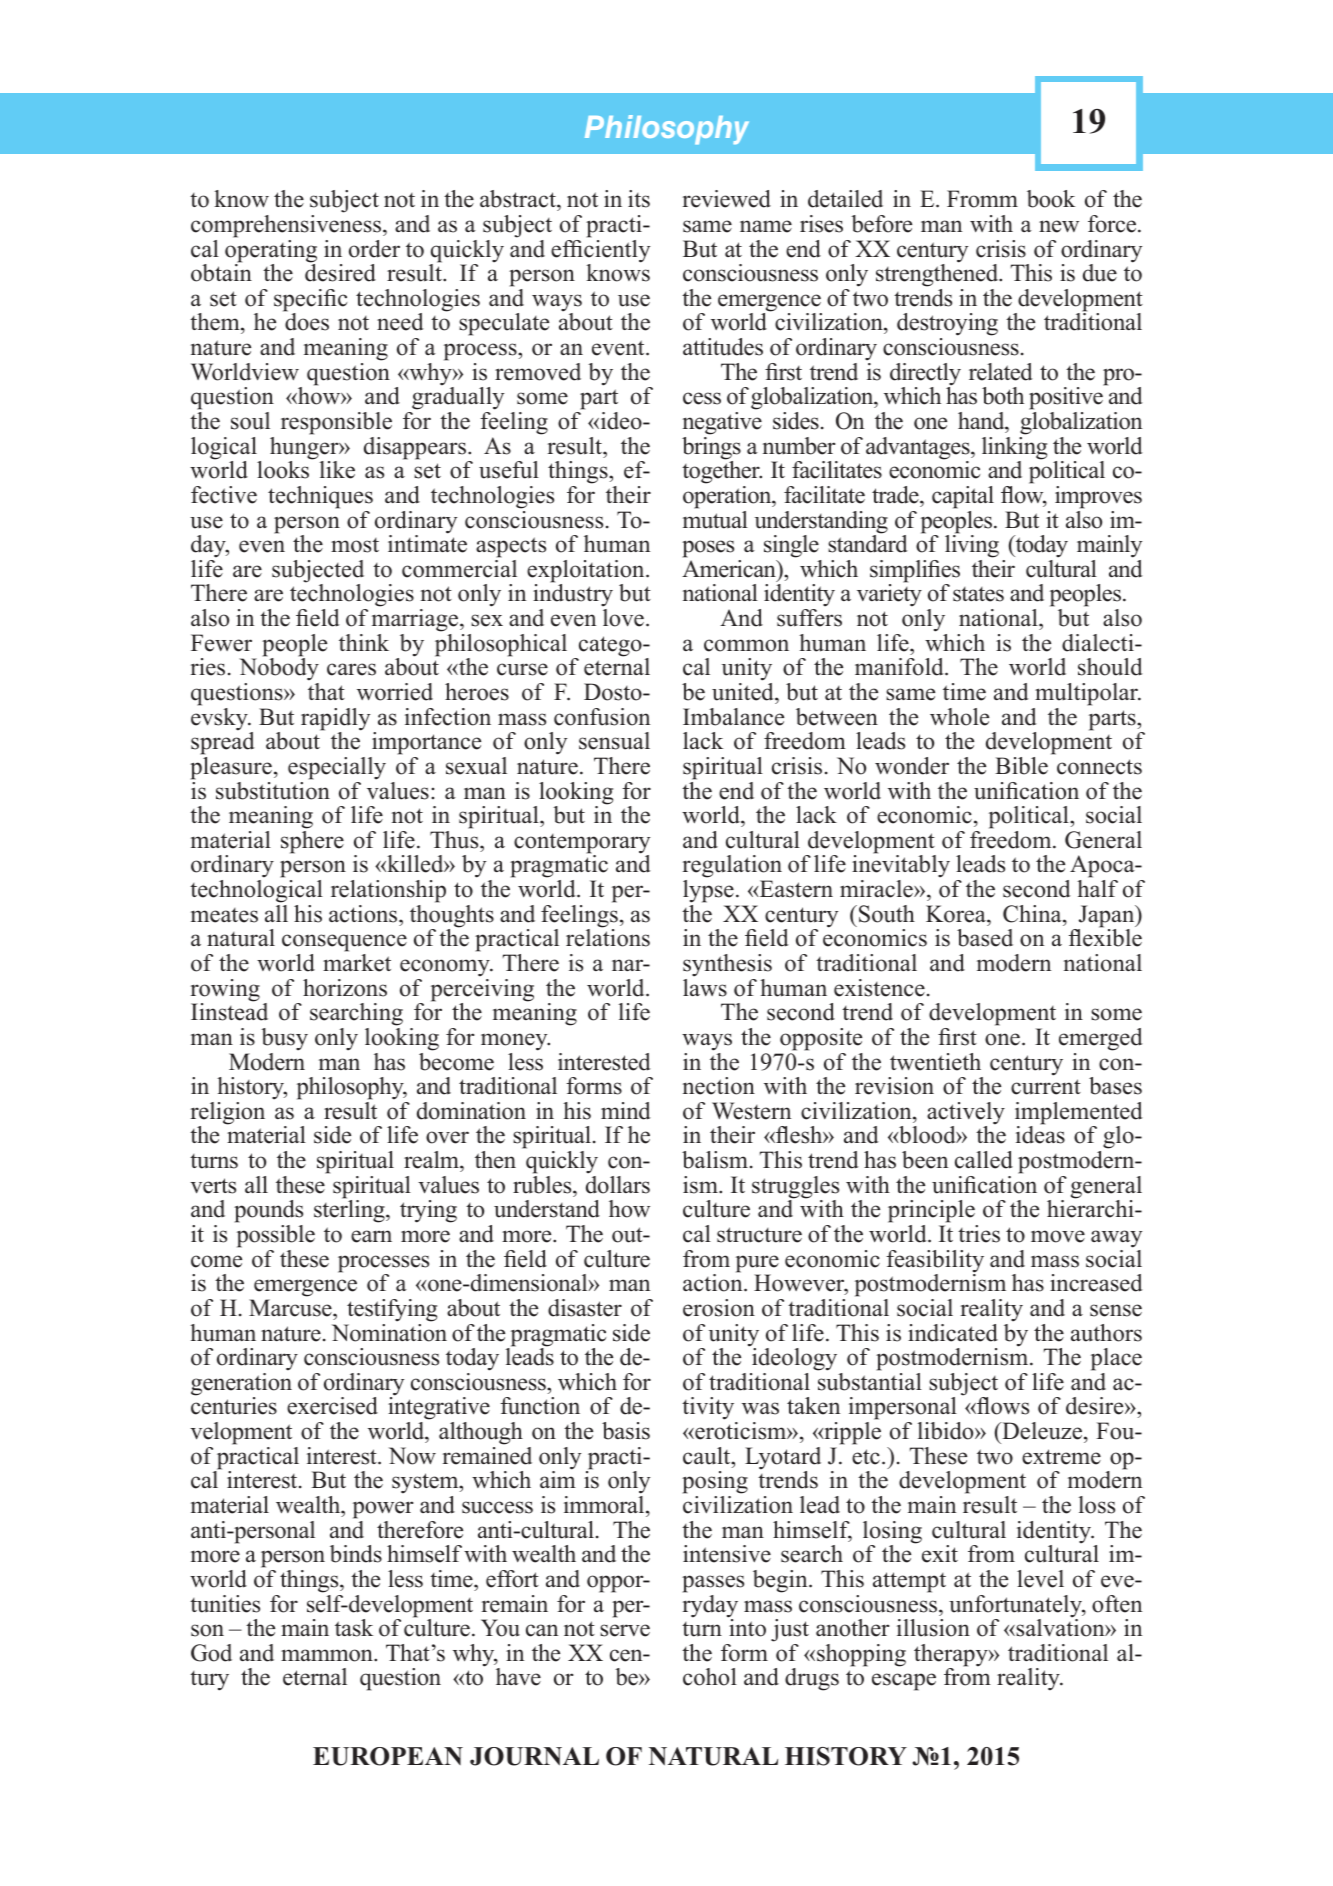 This image has height=1886, width=1333. What do you see at coordinates (357, 963) in the image?
I see `market` at bounding box center [357, 963].
